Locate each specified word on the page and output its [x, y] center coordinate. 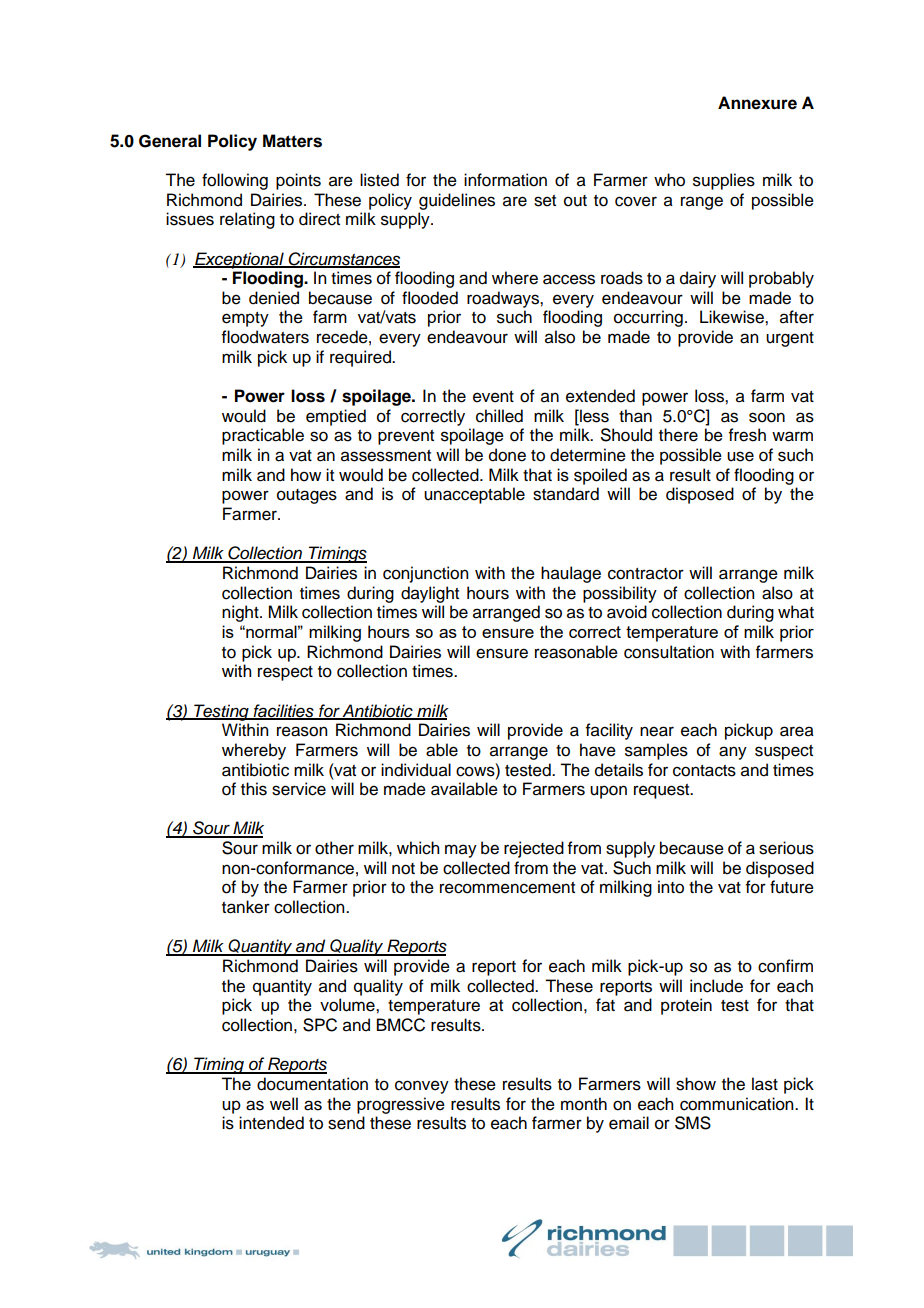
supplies [724, 181]
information [505, 180]
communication [738, 1104]
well [284, 1104]
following [235, 181]
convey [422, 1087]
